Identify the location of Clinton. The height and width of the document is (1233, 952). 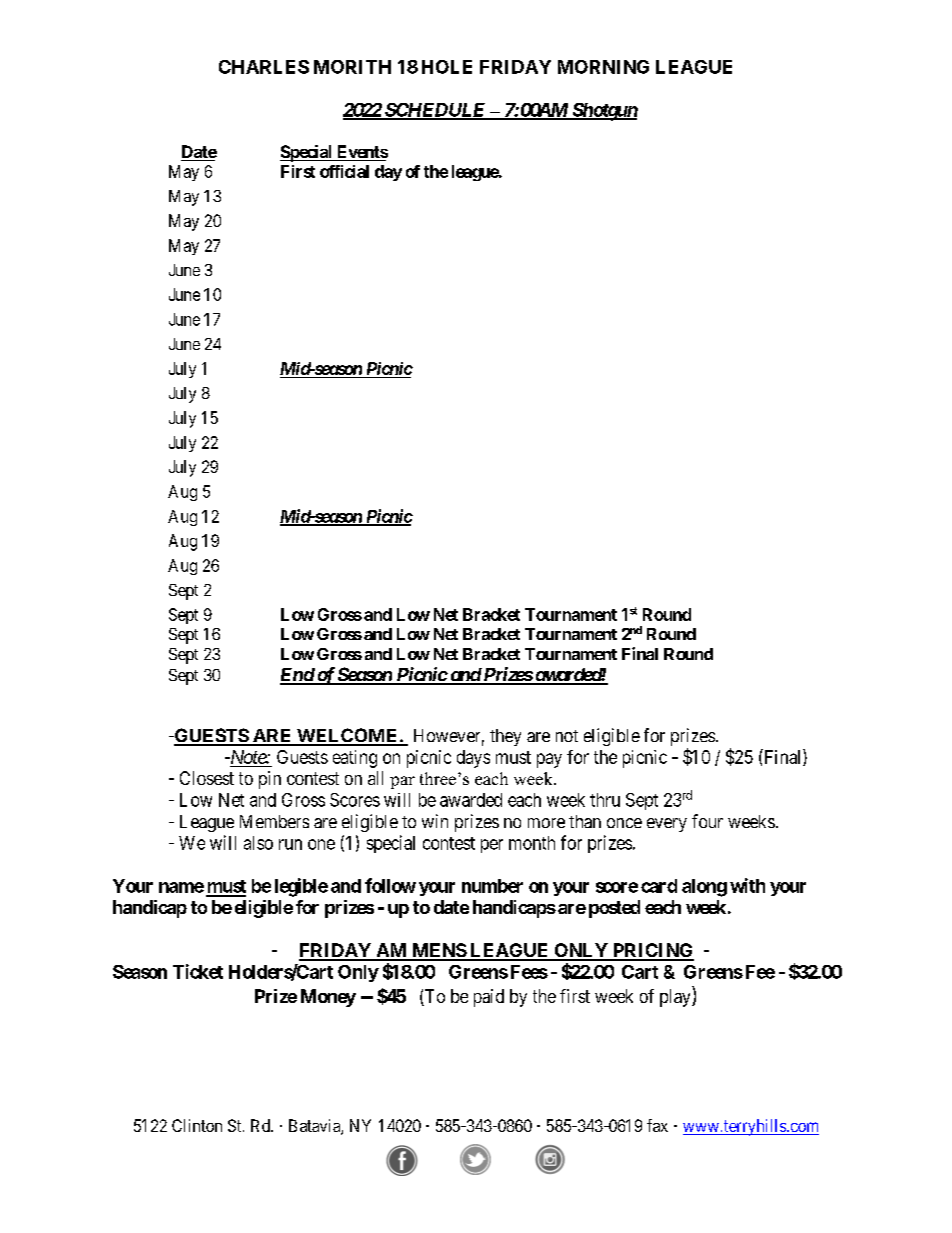
(197, 1125).
